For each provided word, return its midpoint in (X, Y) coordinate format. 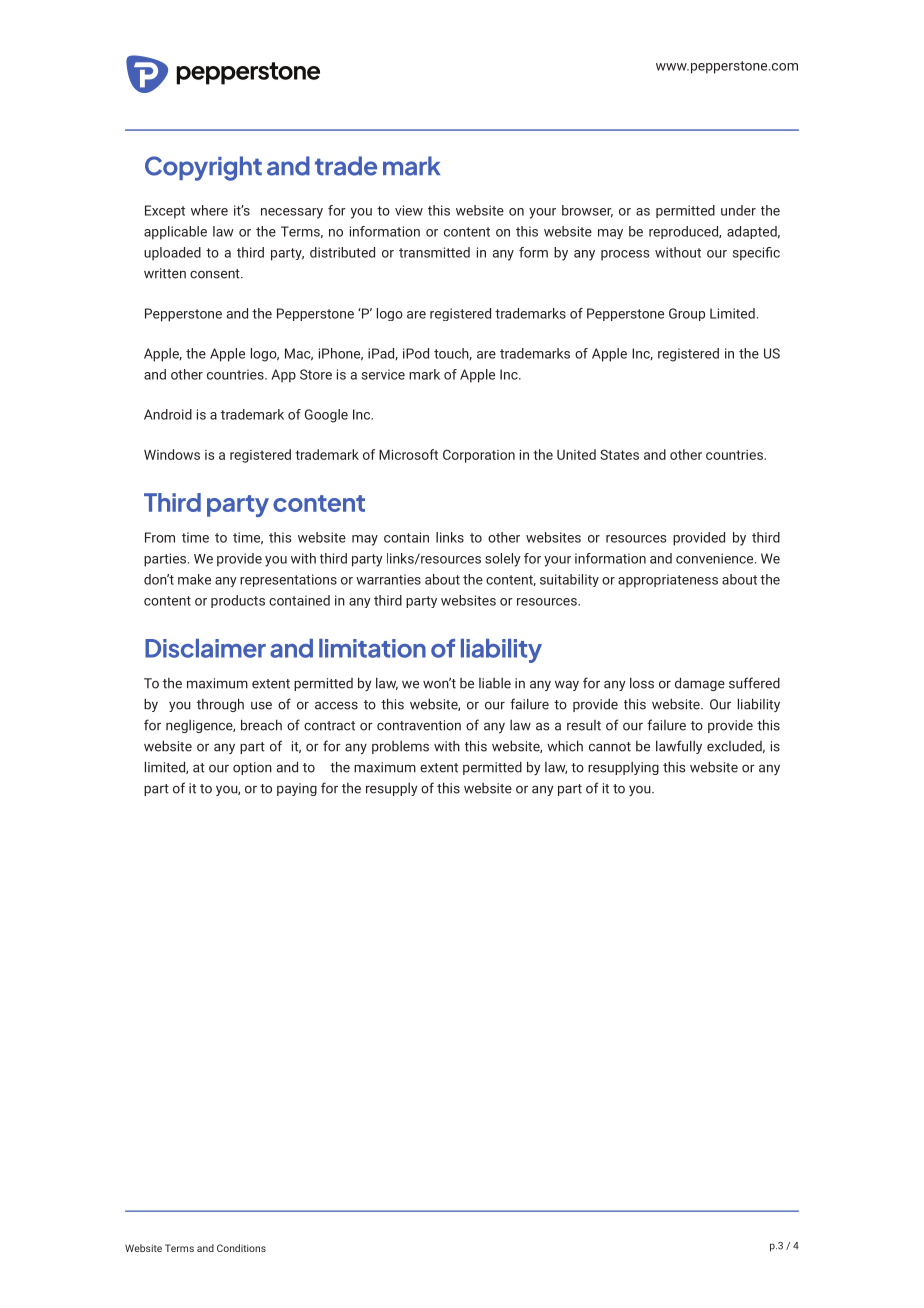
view (409, 210)
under (738, 210)
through (220, 705)
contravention (419, 725)
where (209, 210)
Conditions (241, 1248)
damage (700, 684)
